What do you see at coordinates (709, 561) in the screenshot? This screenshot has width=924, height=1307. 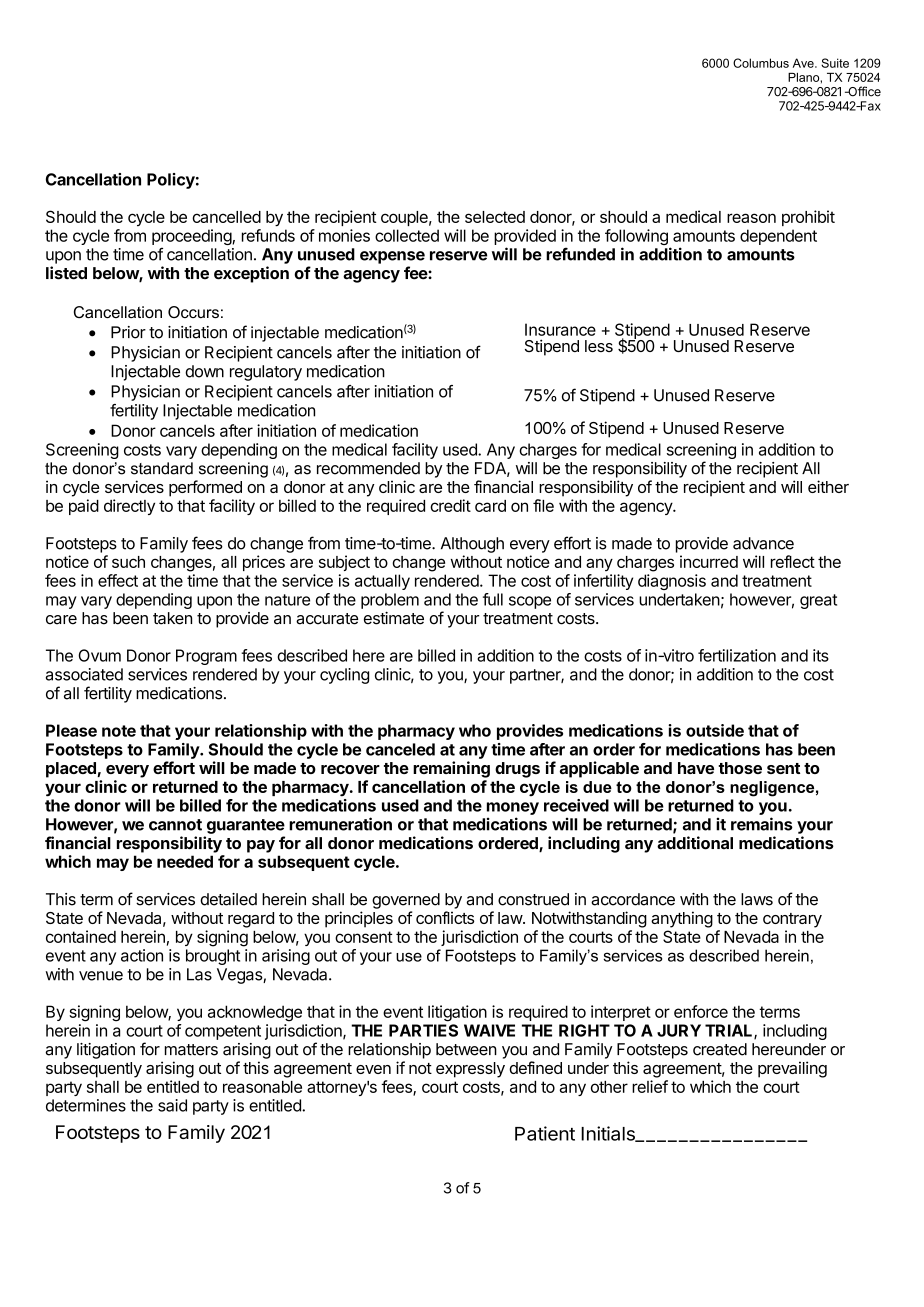 I see `incurred` at bounding box center [709, 561].
